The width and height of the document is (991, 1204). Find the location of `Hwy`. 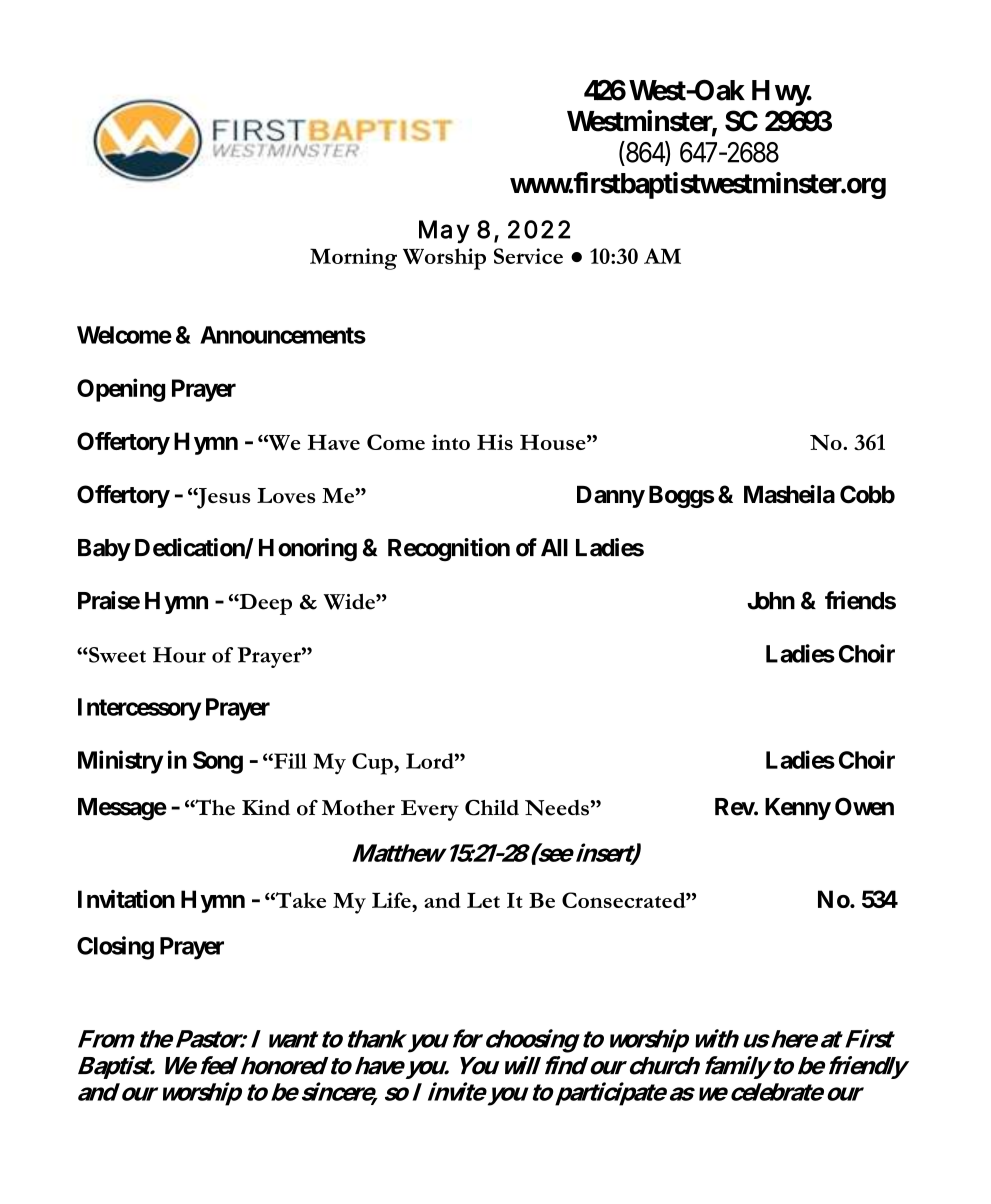

Hwy is located at coordinates (781, 93).
